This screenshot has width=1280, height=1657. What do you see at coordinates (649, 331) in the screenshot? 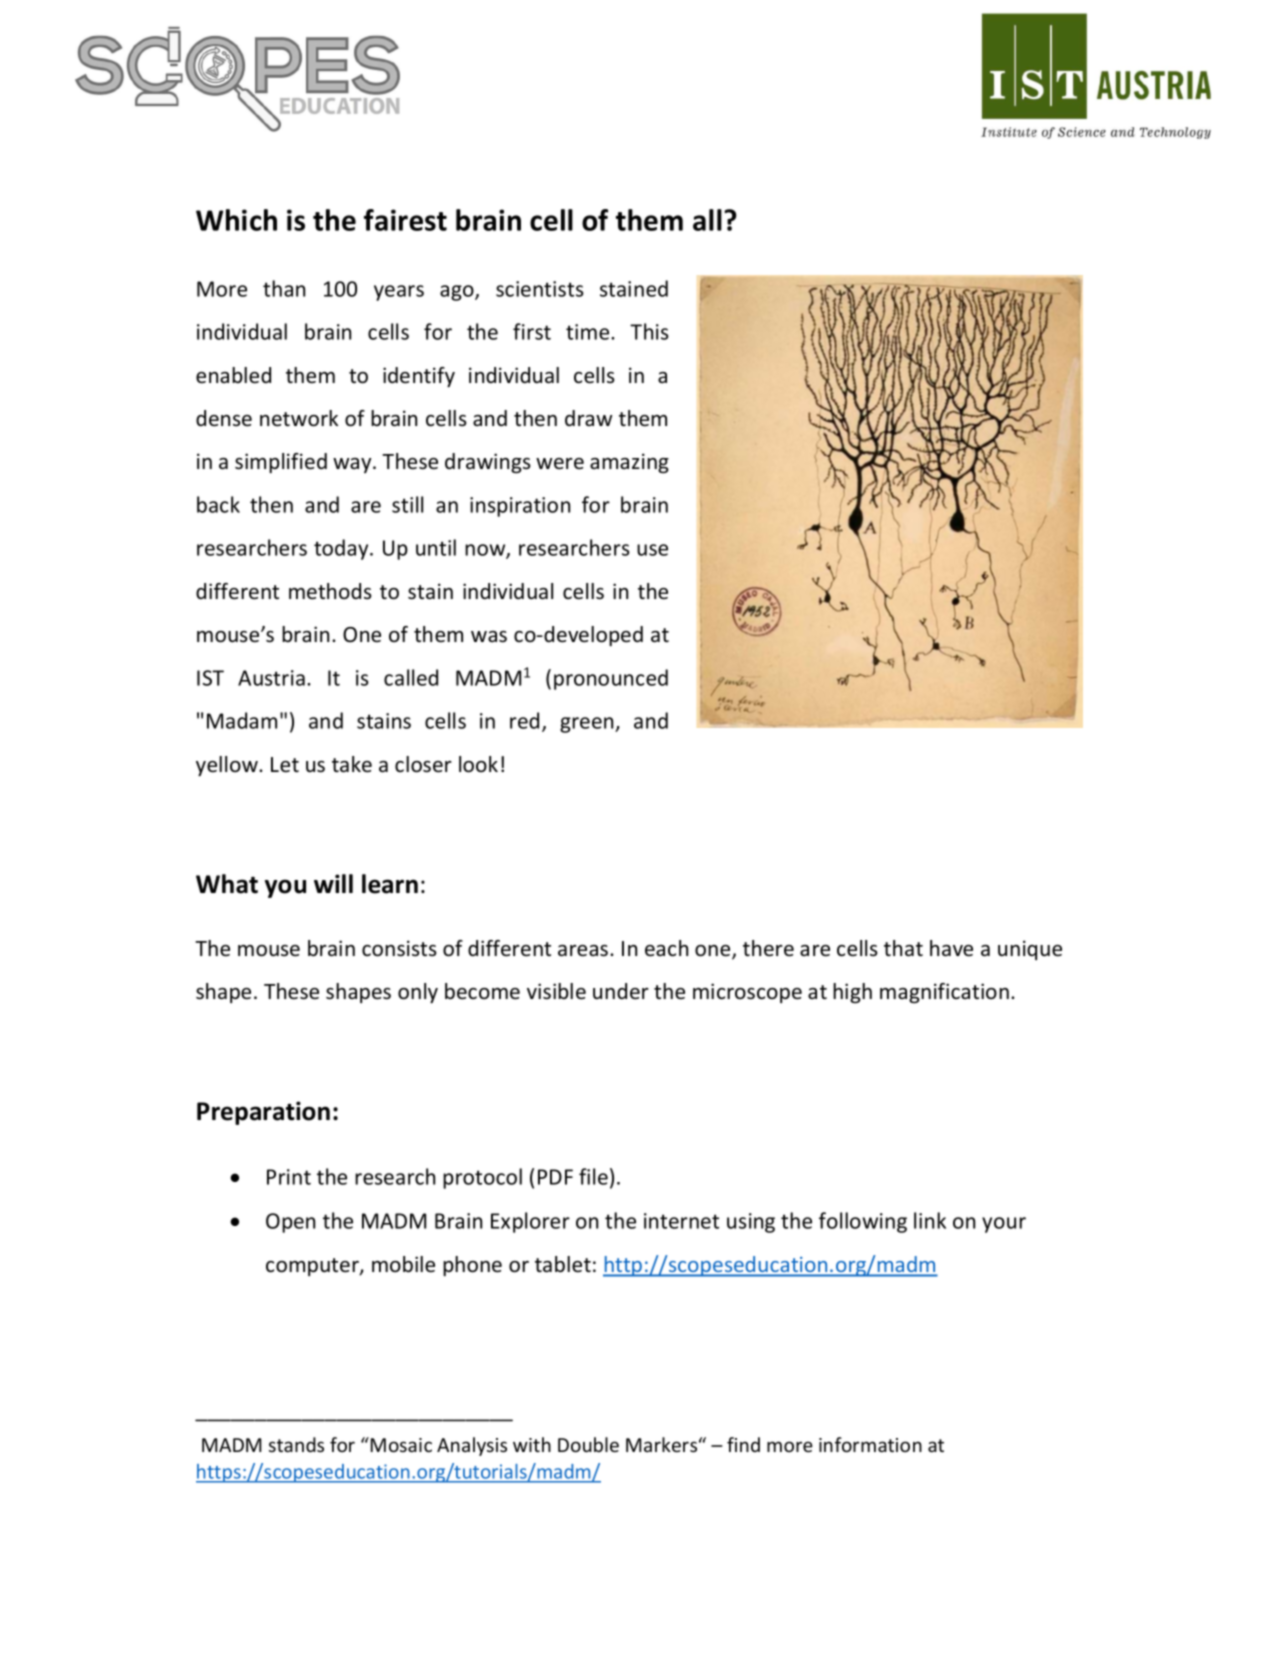
I see `This` at bounding box center [649, 331].
